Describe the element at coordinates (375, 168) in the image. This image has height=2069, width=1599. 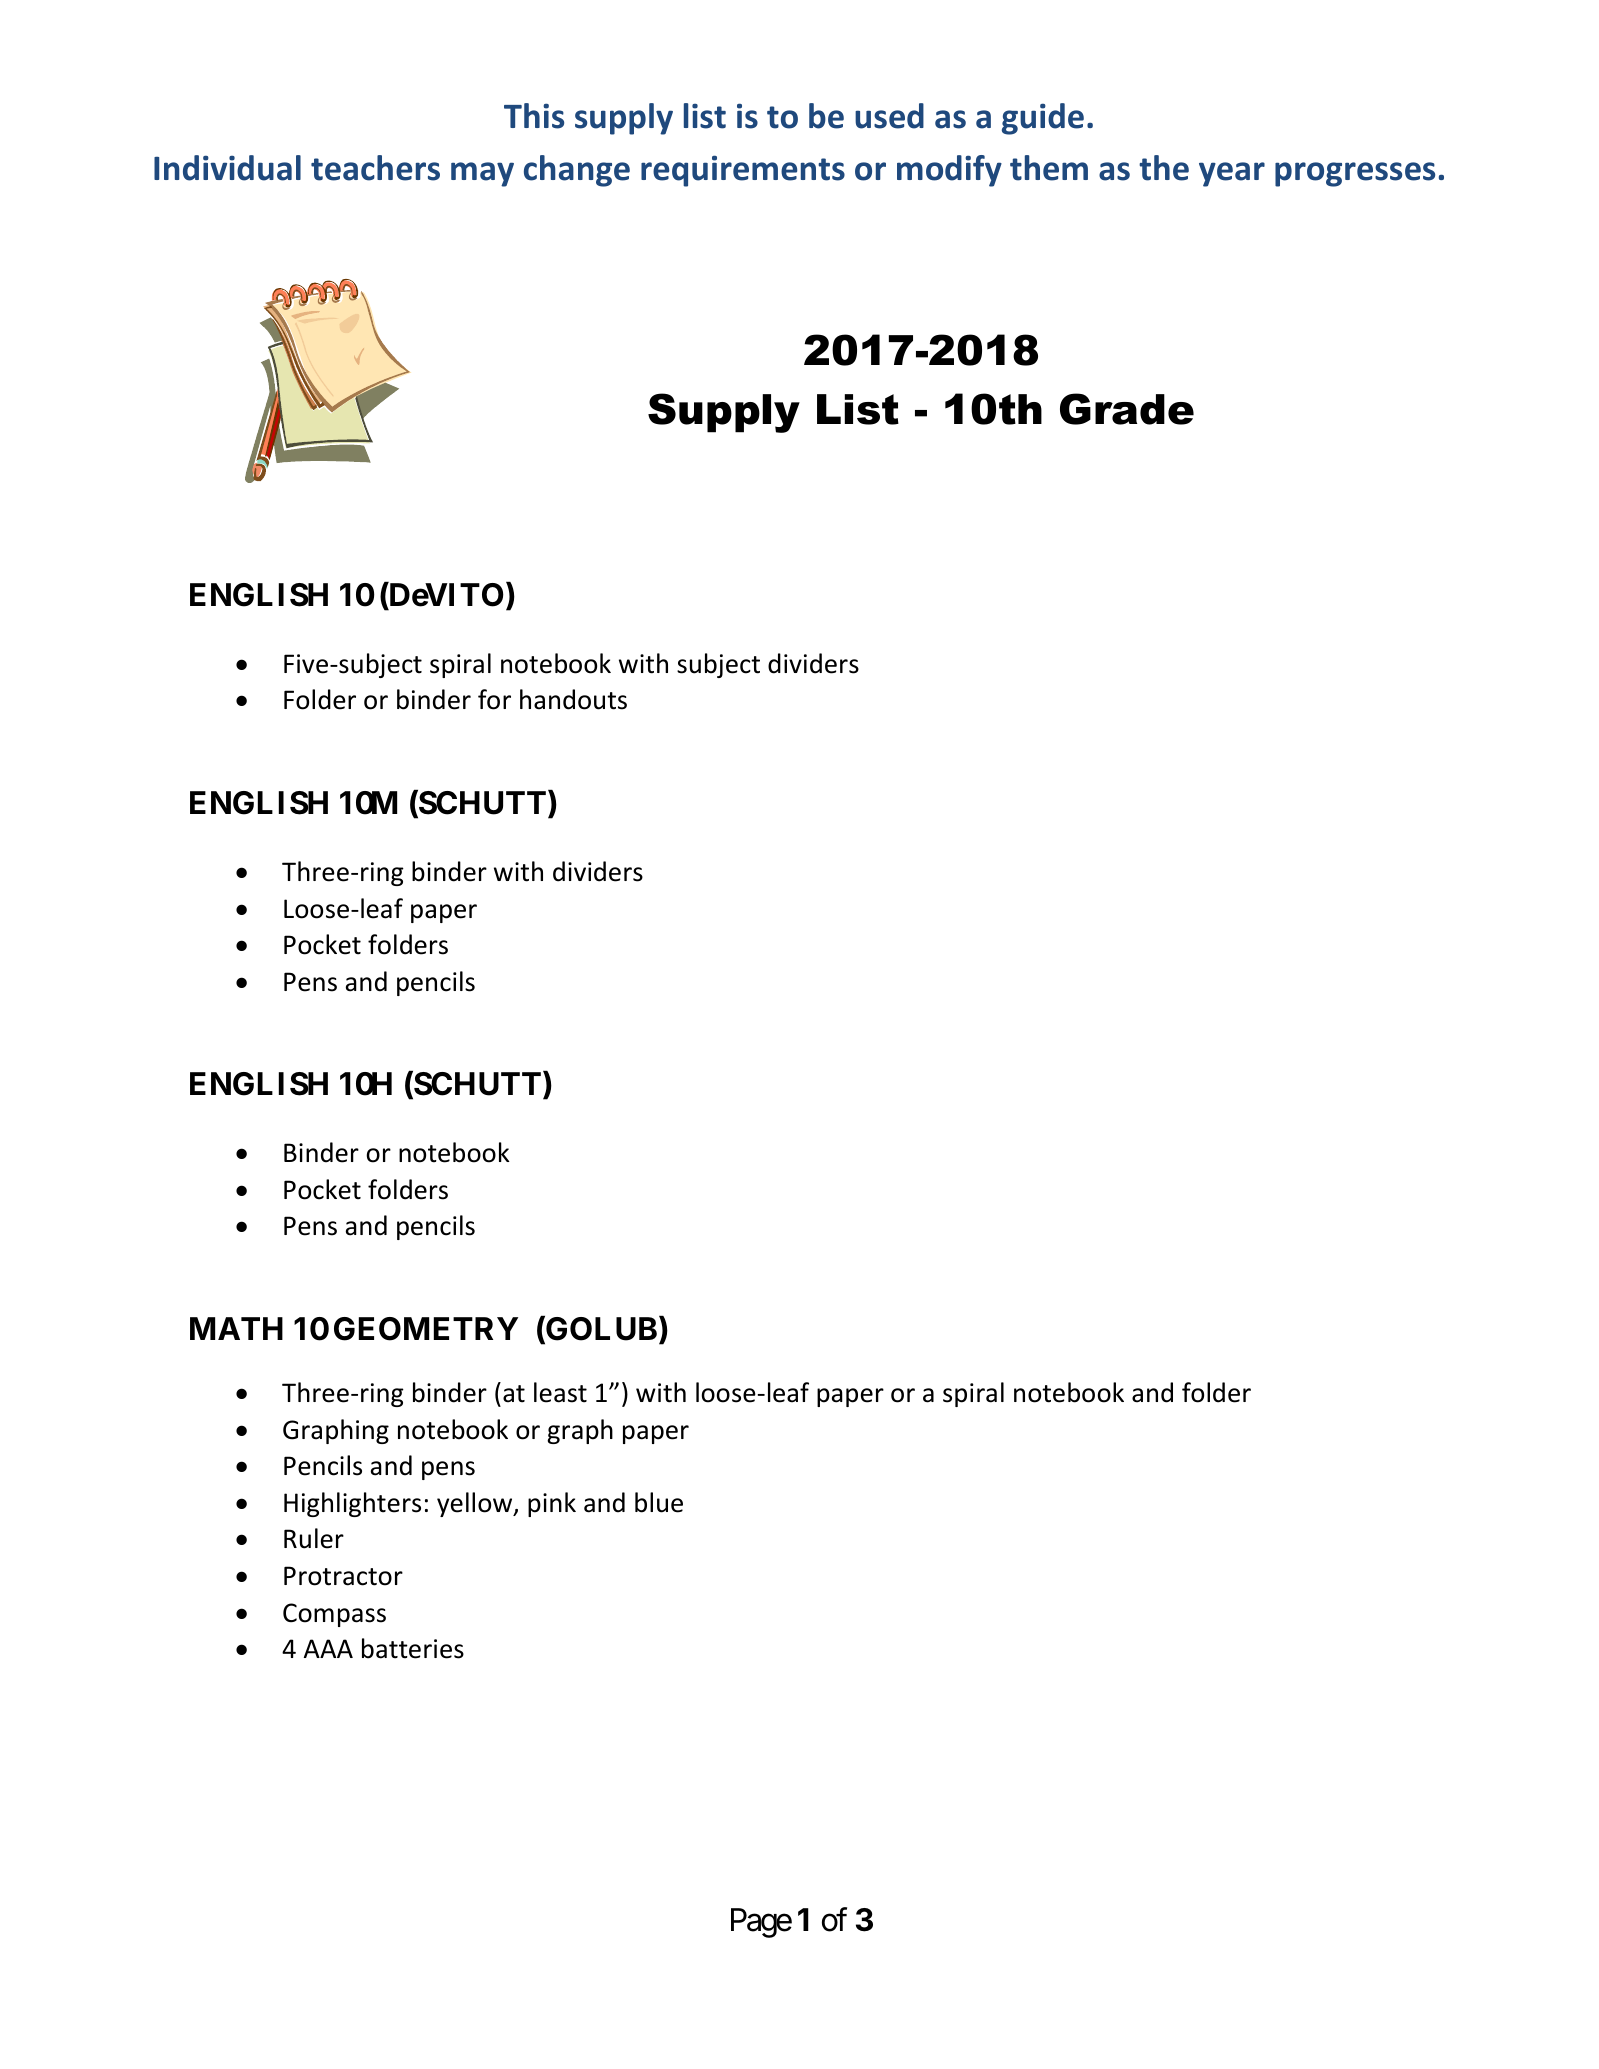
I see `teachers` at that location.
